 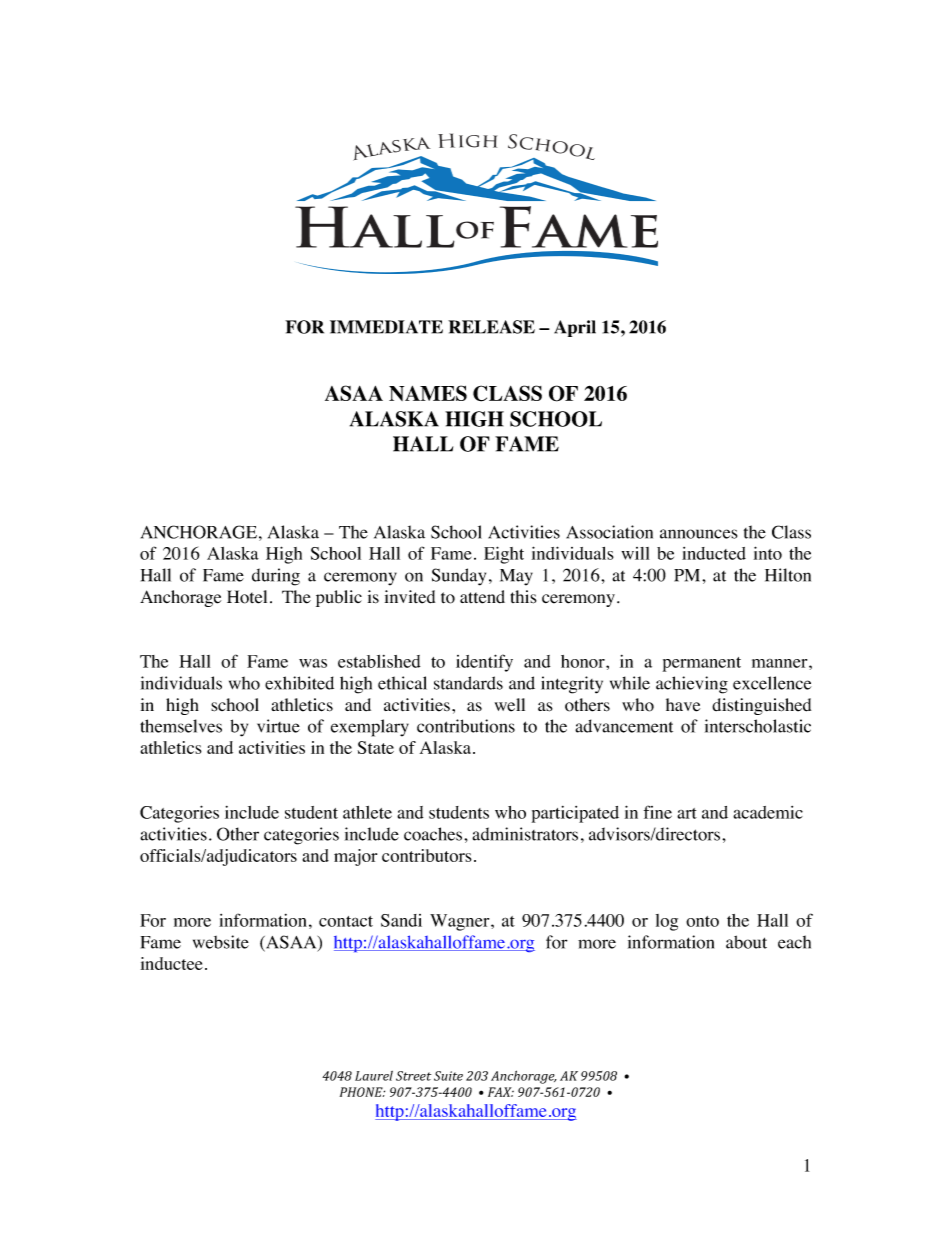 I want to click on attend, so click(x=482, y=597).
